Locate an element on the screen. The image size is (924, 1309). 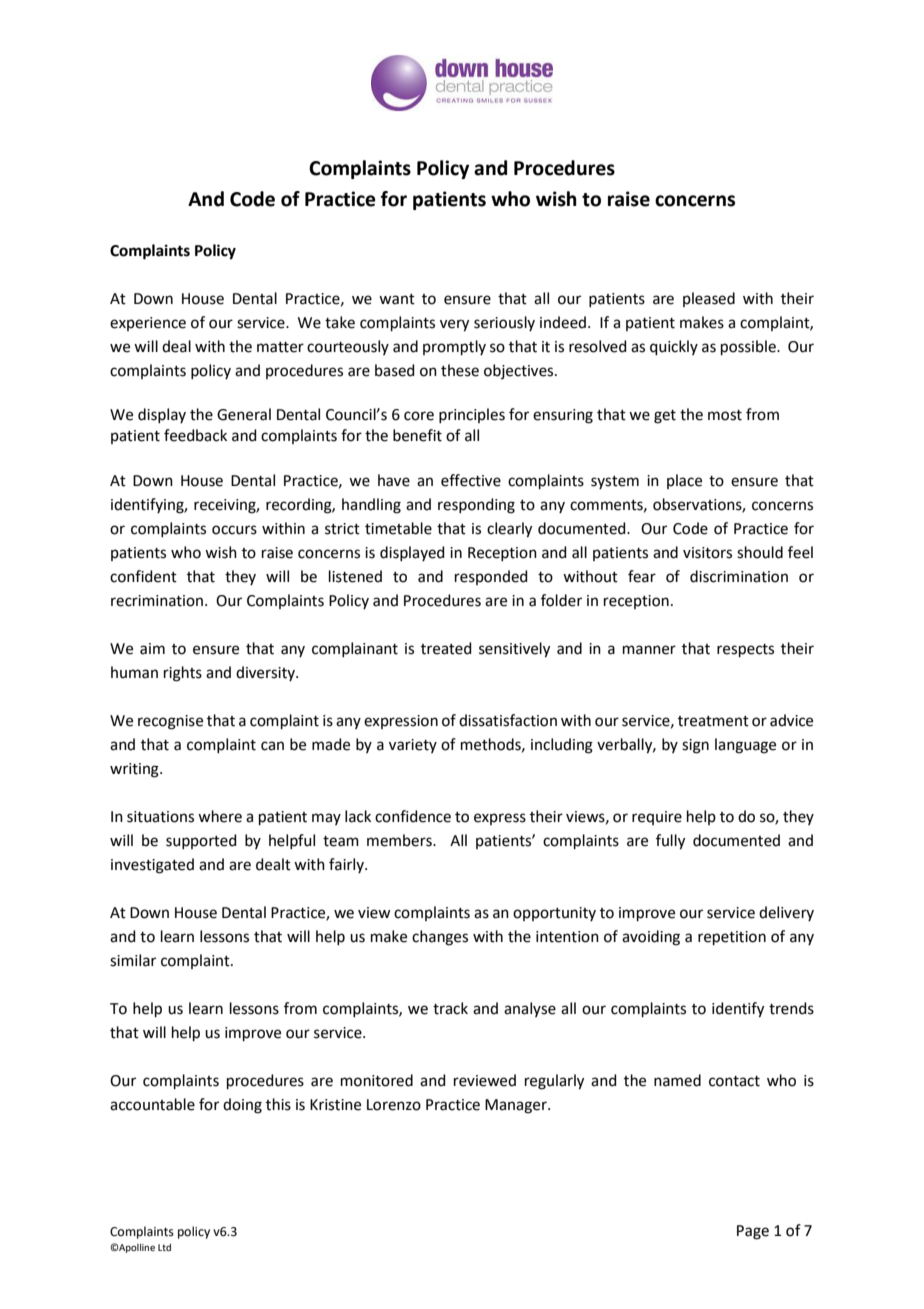
occurs is located at coordinates (234, 530).
